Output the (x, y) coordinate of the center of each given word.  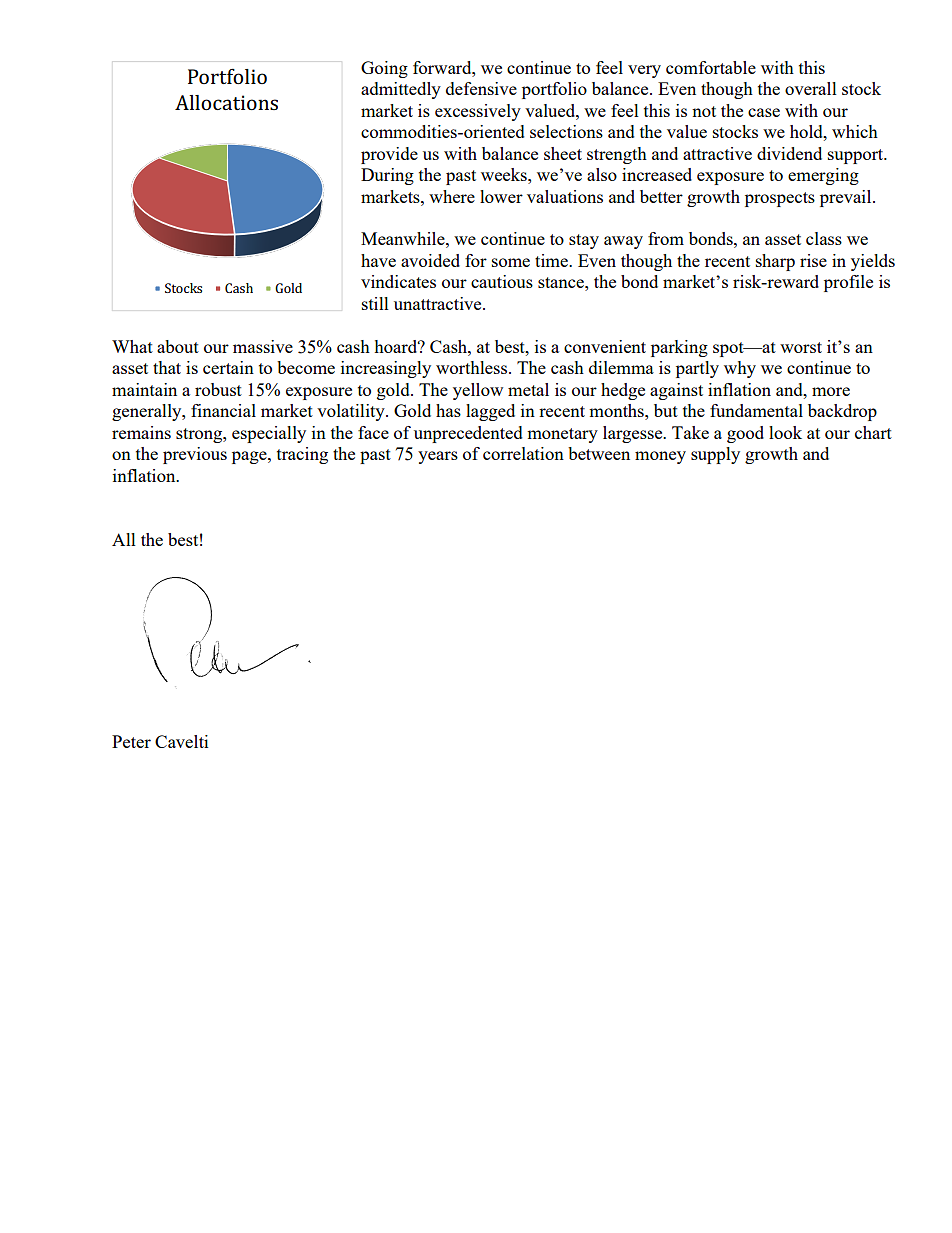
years (438, 457)
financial (223, 410)
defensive (481, 88)
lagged (490, 412)
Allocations (226, 102)
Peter (131, 741)
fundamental (756, 410)
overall (811, 88)
